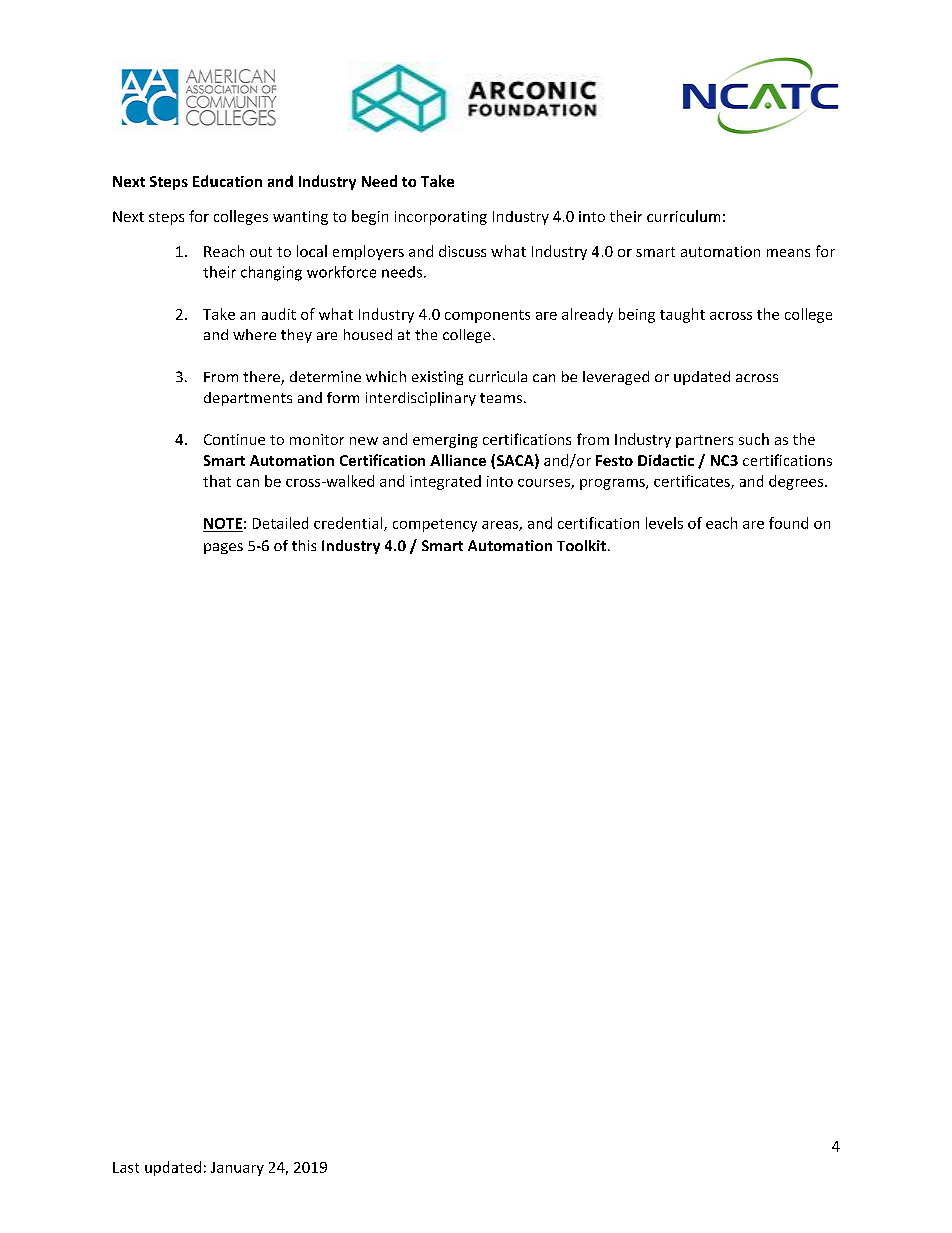 The image size is (952, 1233). What do you see at coordinates (126, 1167) in the page?
I see `Last` at bounding box center [126, 1167].
